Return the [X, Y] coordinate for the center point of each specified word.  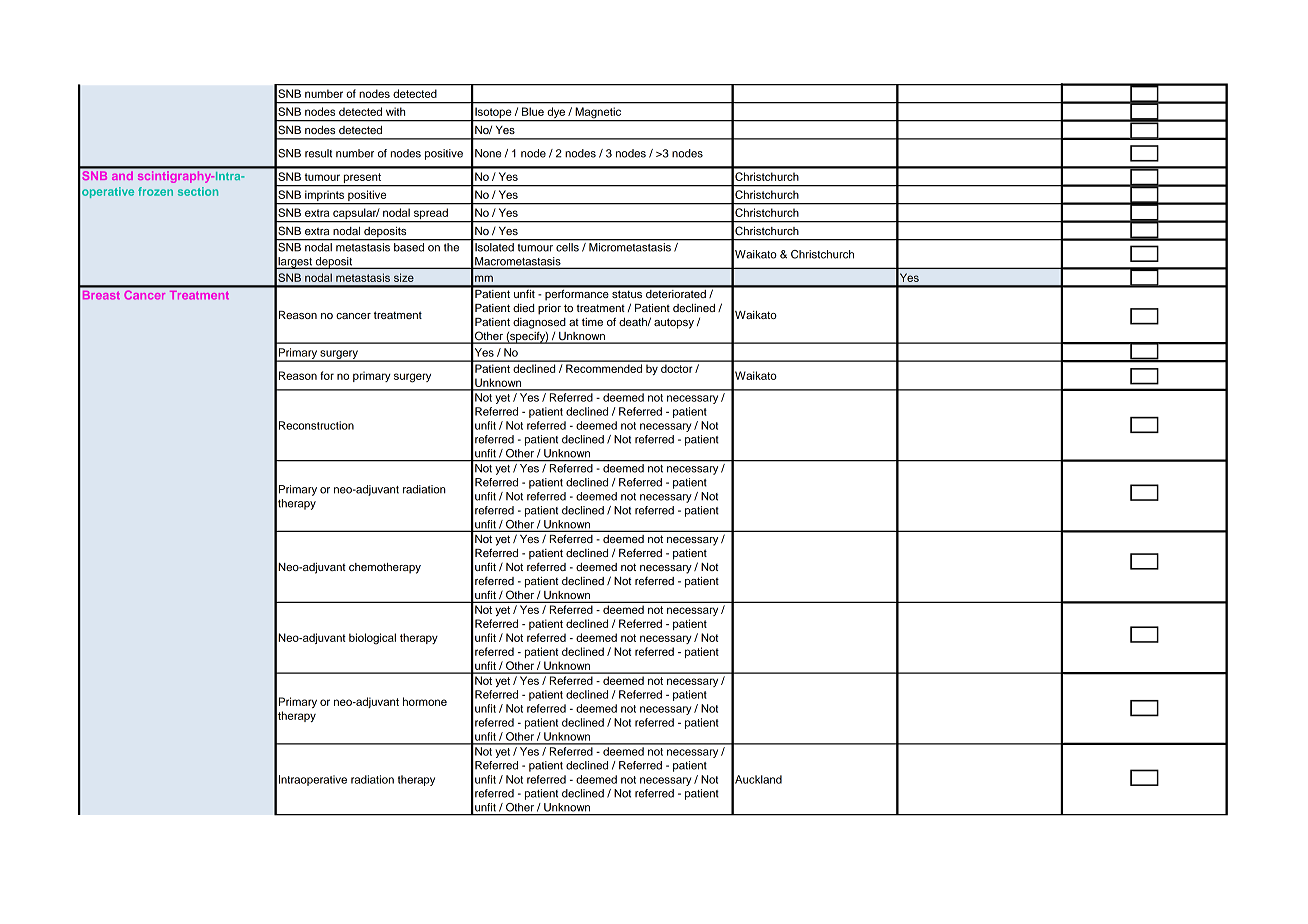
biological [372, 639]
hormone [425, 701]
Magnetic [598, 114]
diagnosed [539, 323]
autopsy [674, 323]
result [318, 153]
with [395, 111]
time [592, 322]
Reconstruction [316, 425]
